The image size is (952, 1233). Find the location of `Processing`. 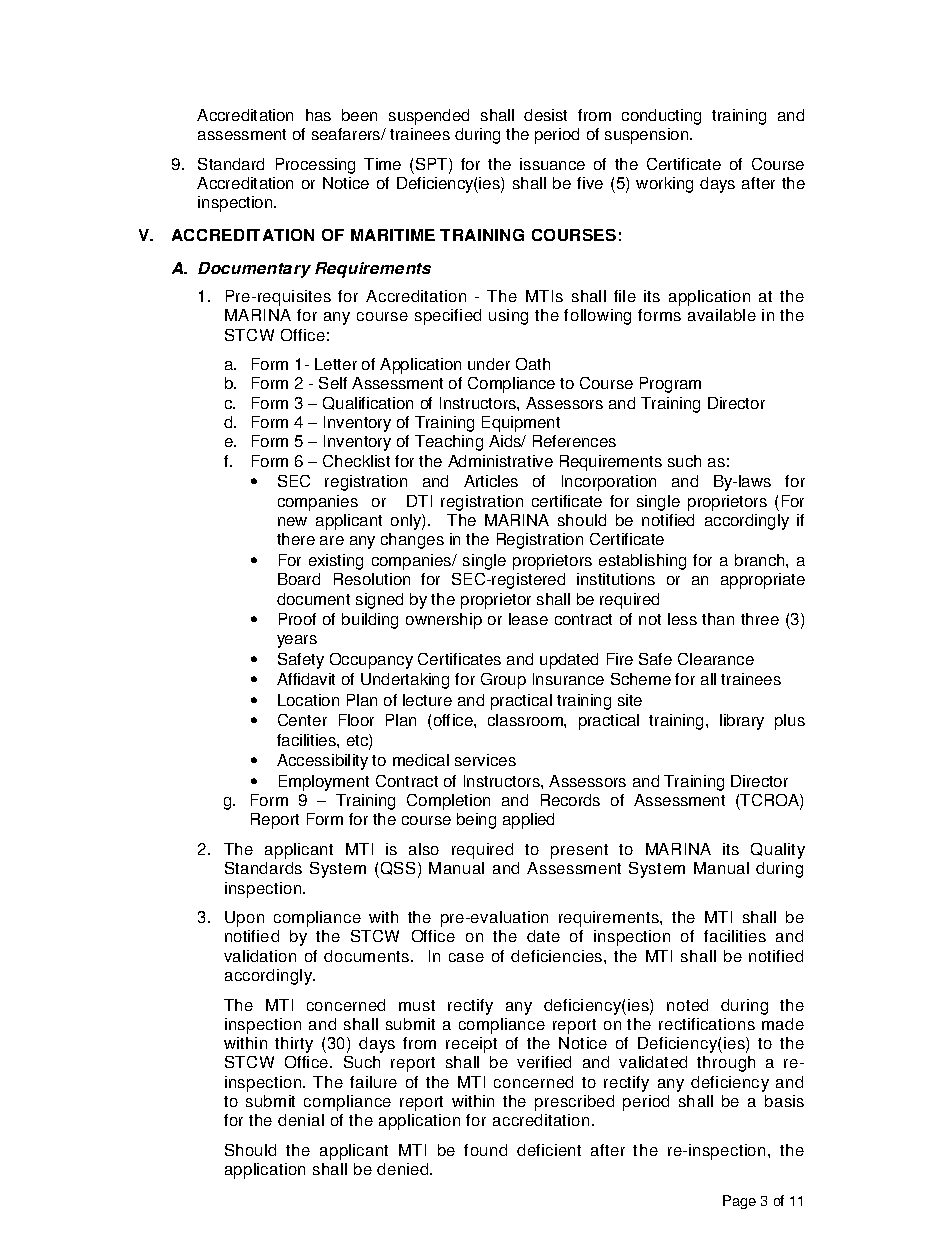

Processing is located at coordinates (315, 166).
